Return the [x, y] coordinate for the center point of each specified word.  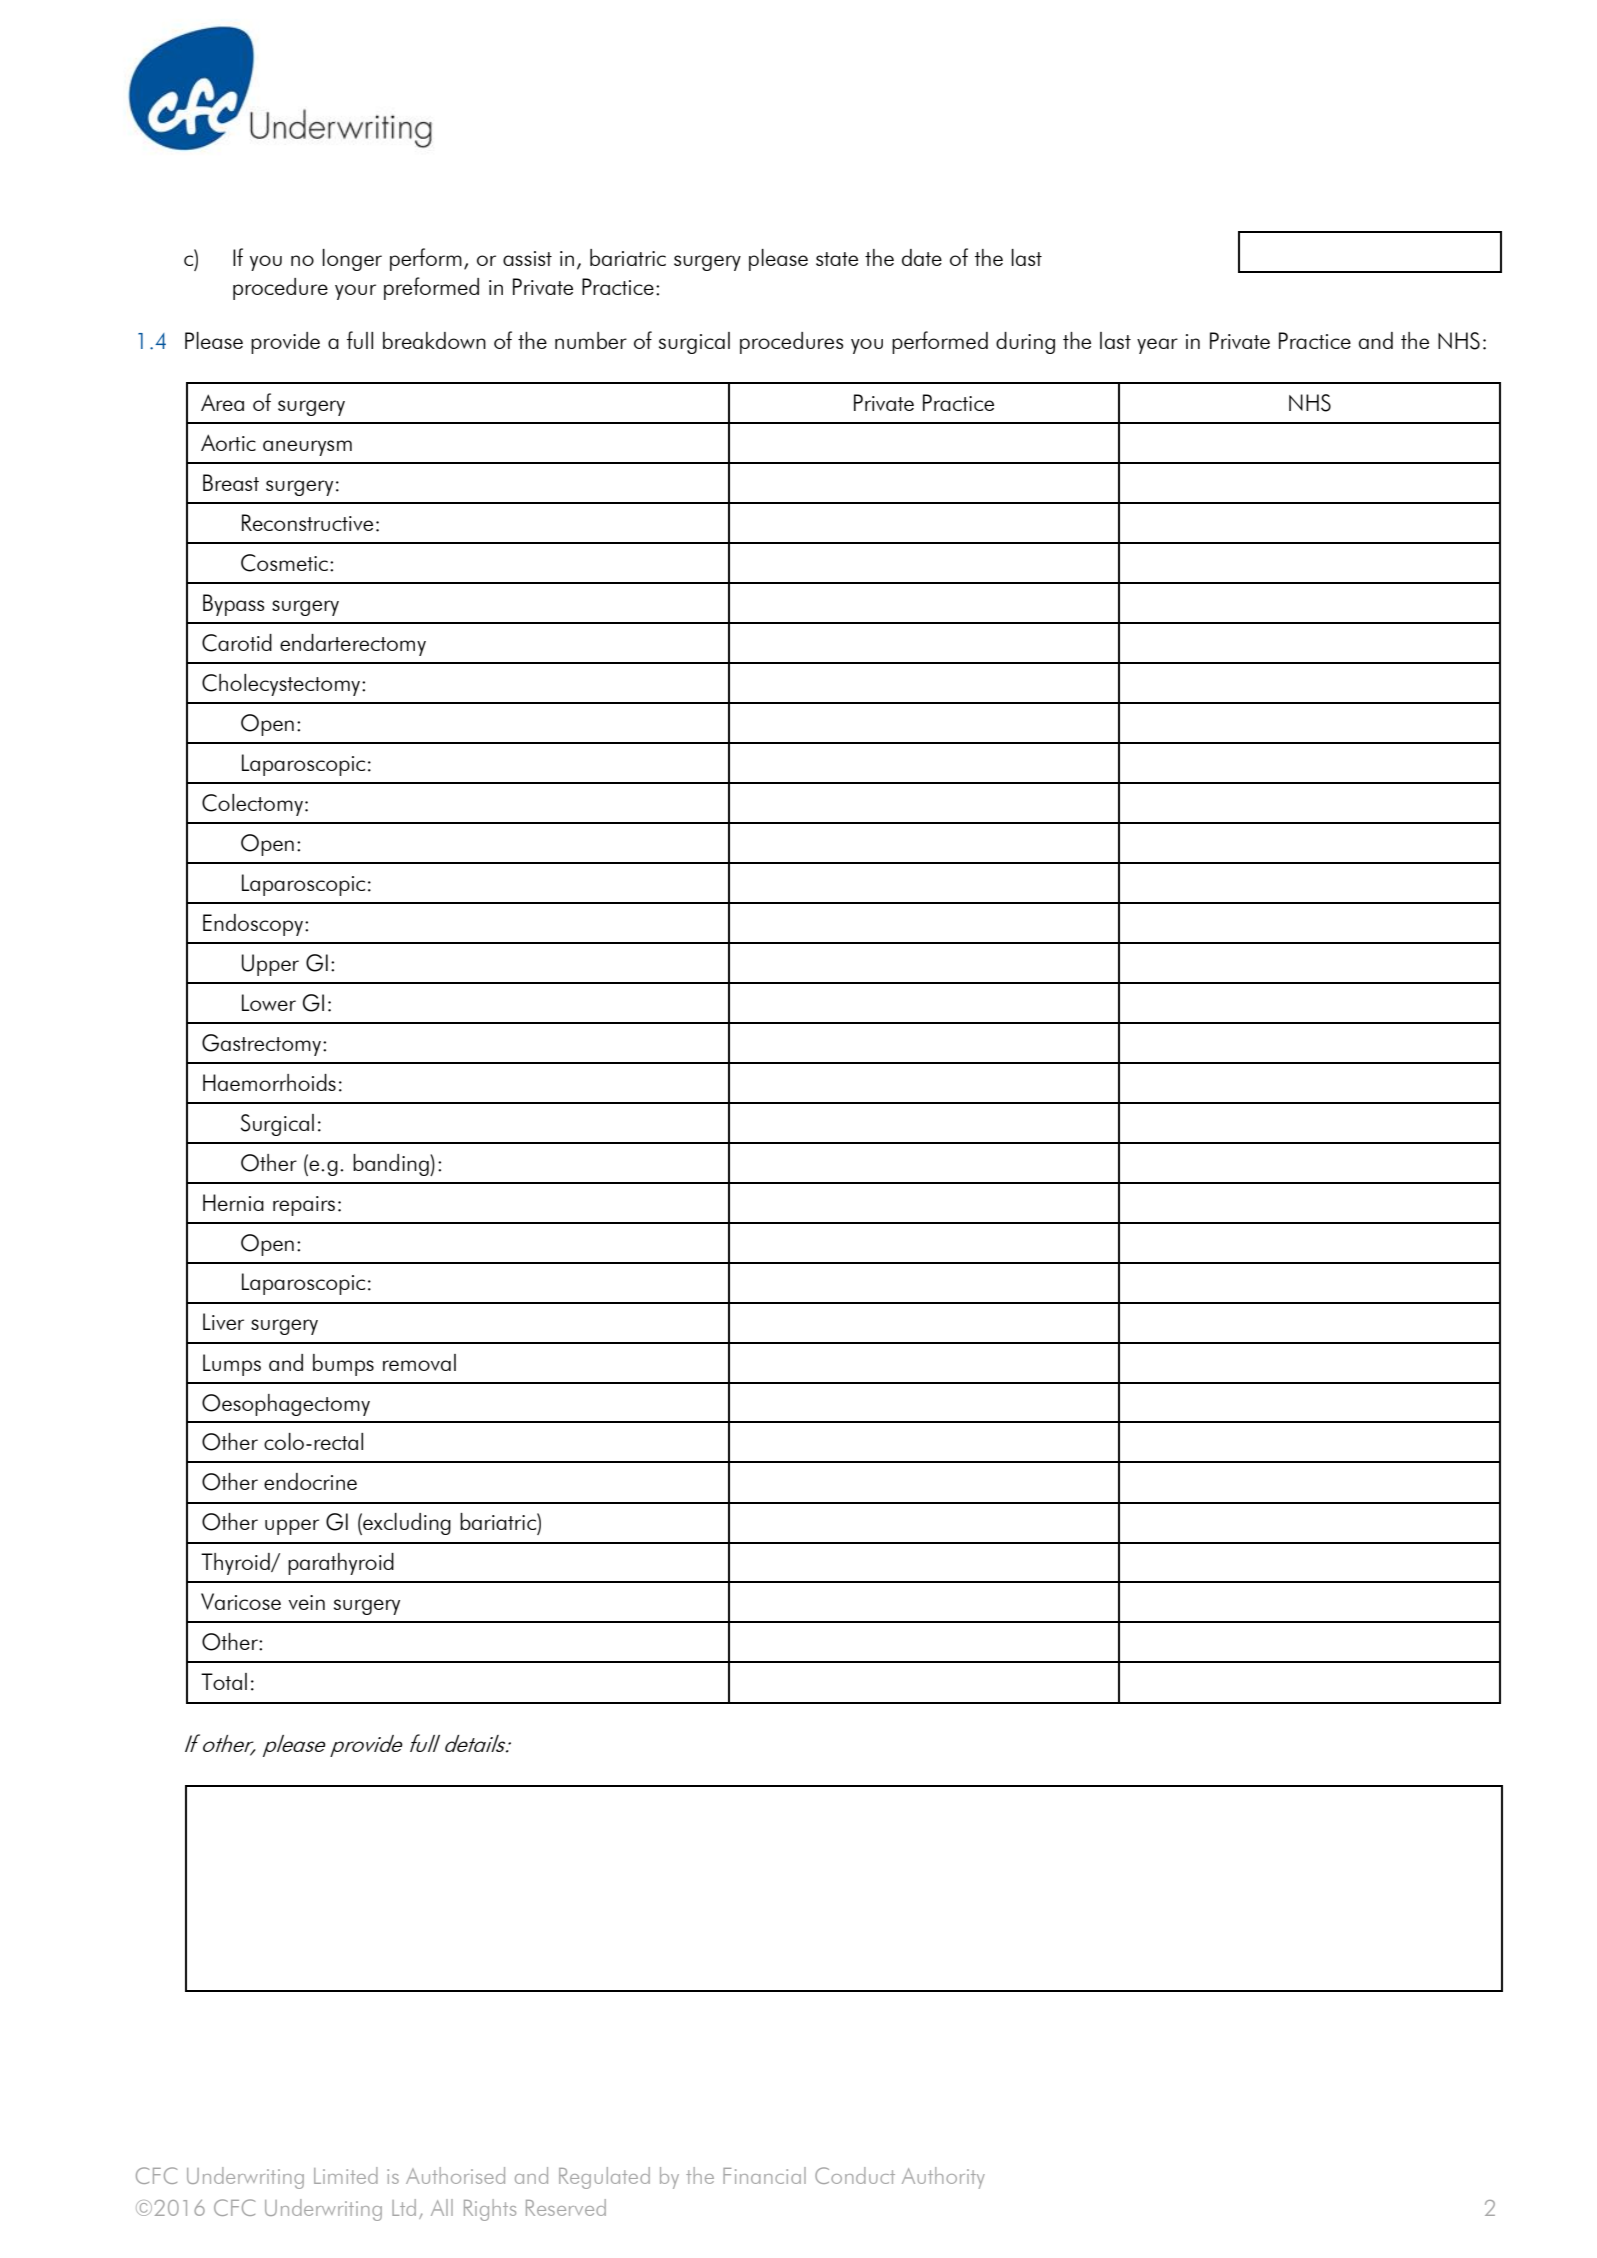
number [591, 340]
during [1025, 343]
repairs [304, 1206]
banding [392, 1165]
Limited [346, 2175]
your [355, 292]
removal [419, 1362]
